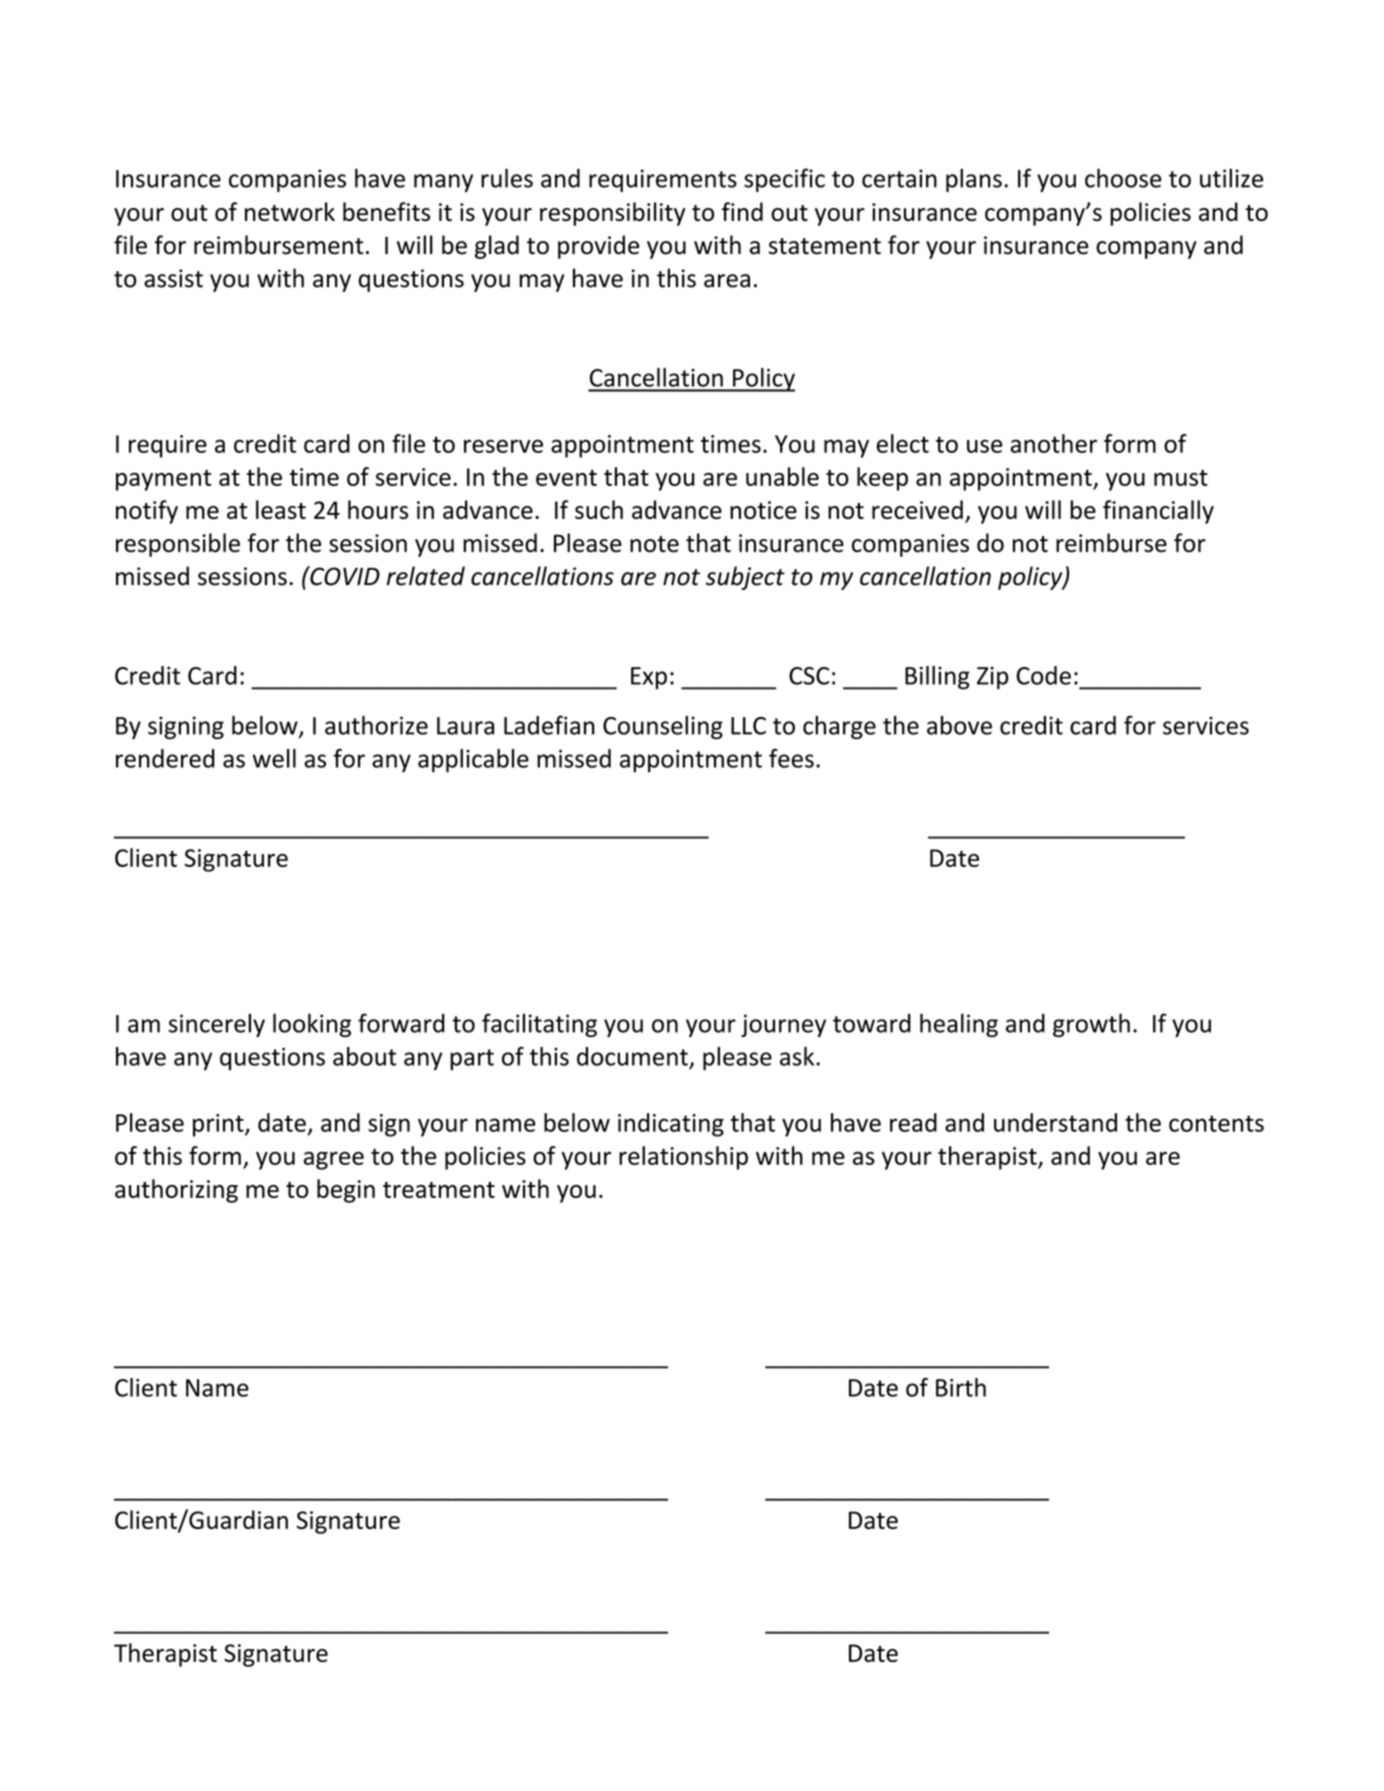  What do you see at coordinates (346, 1191) in the screenshot?
I see `begin` at bounding box center [346, 1191].
